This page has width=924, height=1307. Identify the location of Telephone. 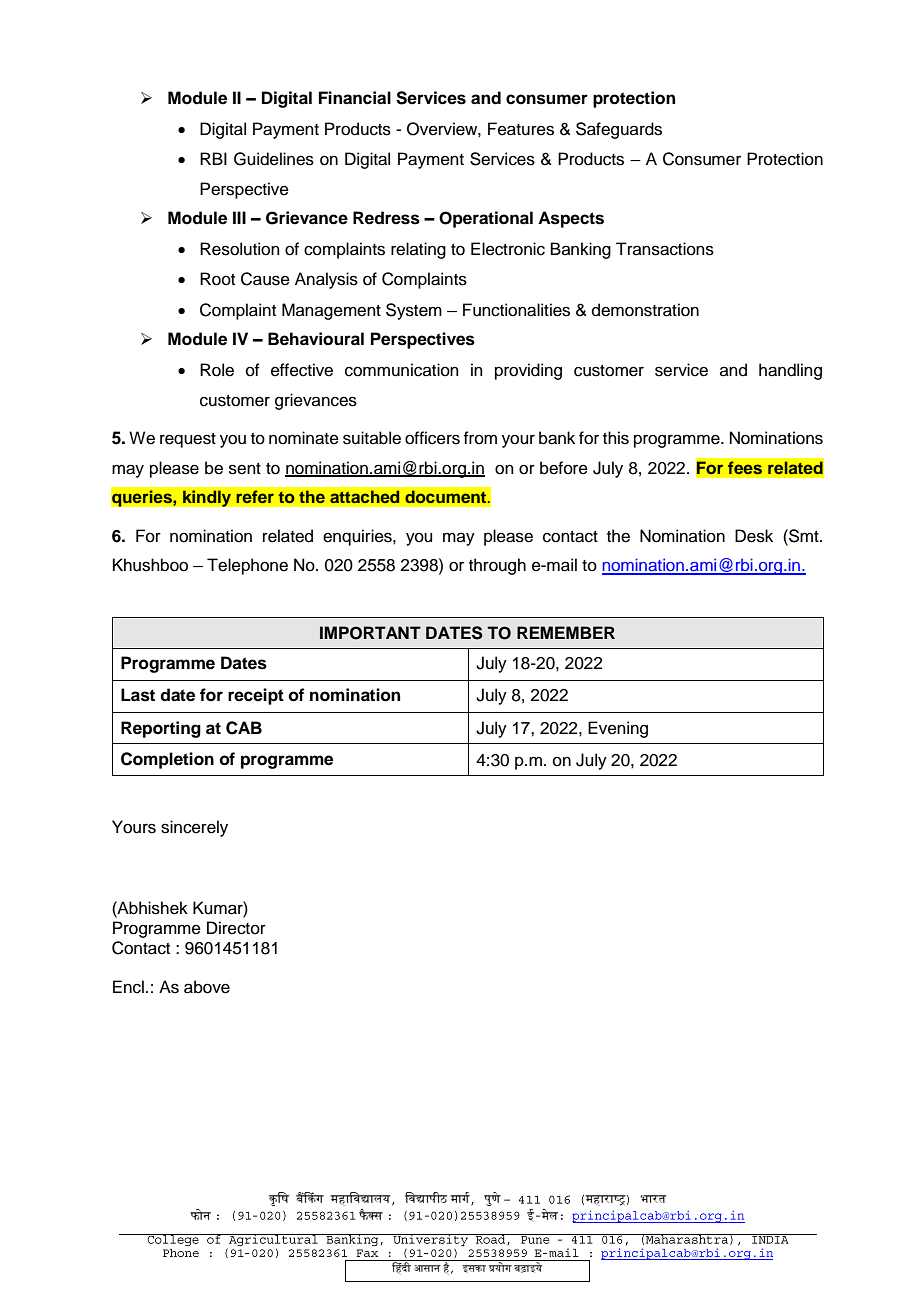
(247, 566).
